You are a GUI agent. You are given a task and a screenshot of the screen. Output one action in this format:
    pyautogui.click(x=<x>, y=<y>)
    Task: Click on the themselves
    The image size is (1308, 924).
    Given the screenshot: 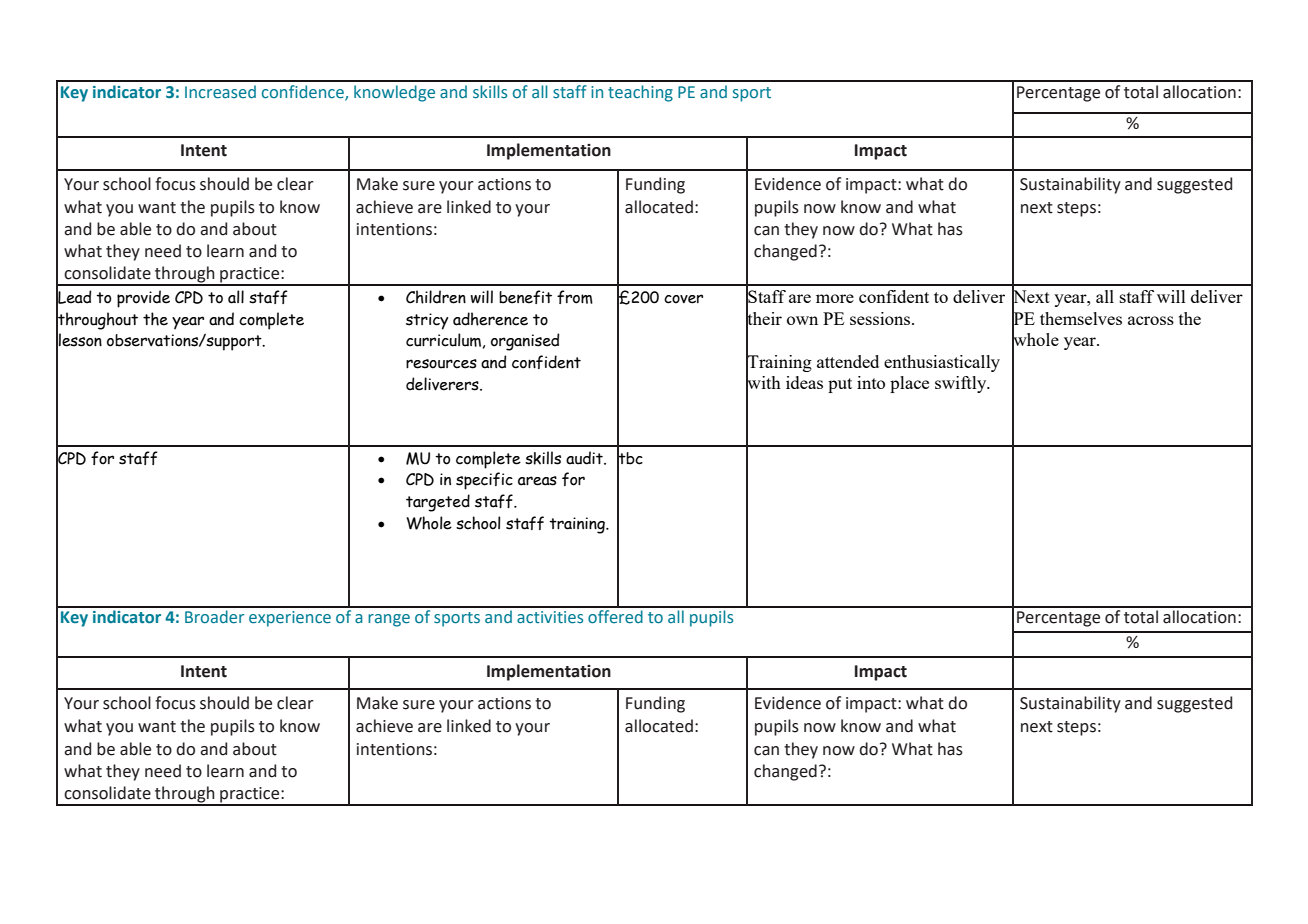 What is the action you would take?
    pyautogui.click(x=1081, y=318)
